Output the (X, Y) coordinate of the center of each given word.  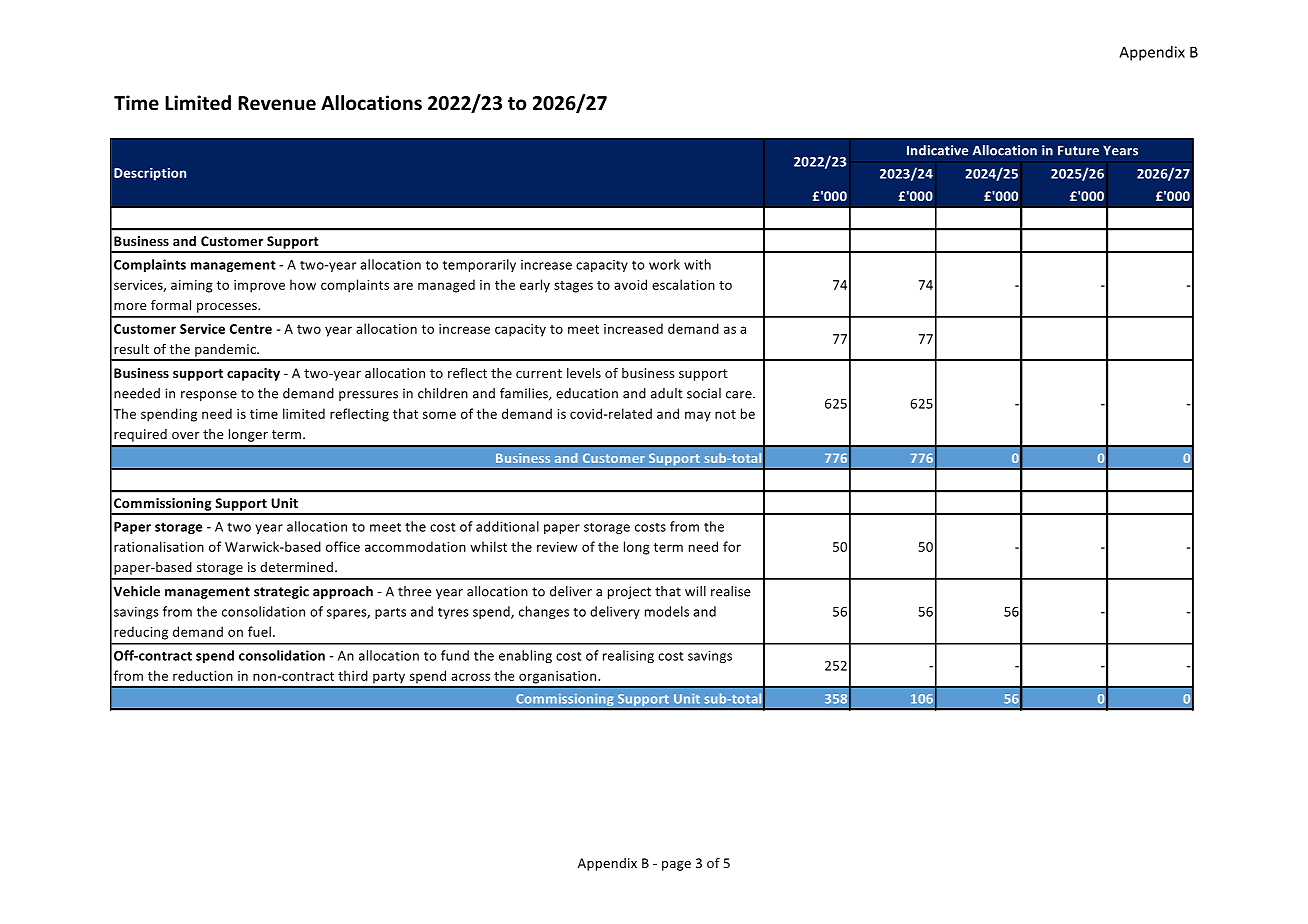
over (185, 435)
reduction (203, 675)
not (725, 414)
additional (507, 526)
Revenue (277, 103)
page (676, 866)
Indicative (937, 150)
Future (1078, 150)
